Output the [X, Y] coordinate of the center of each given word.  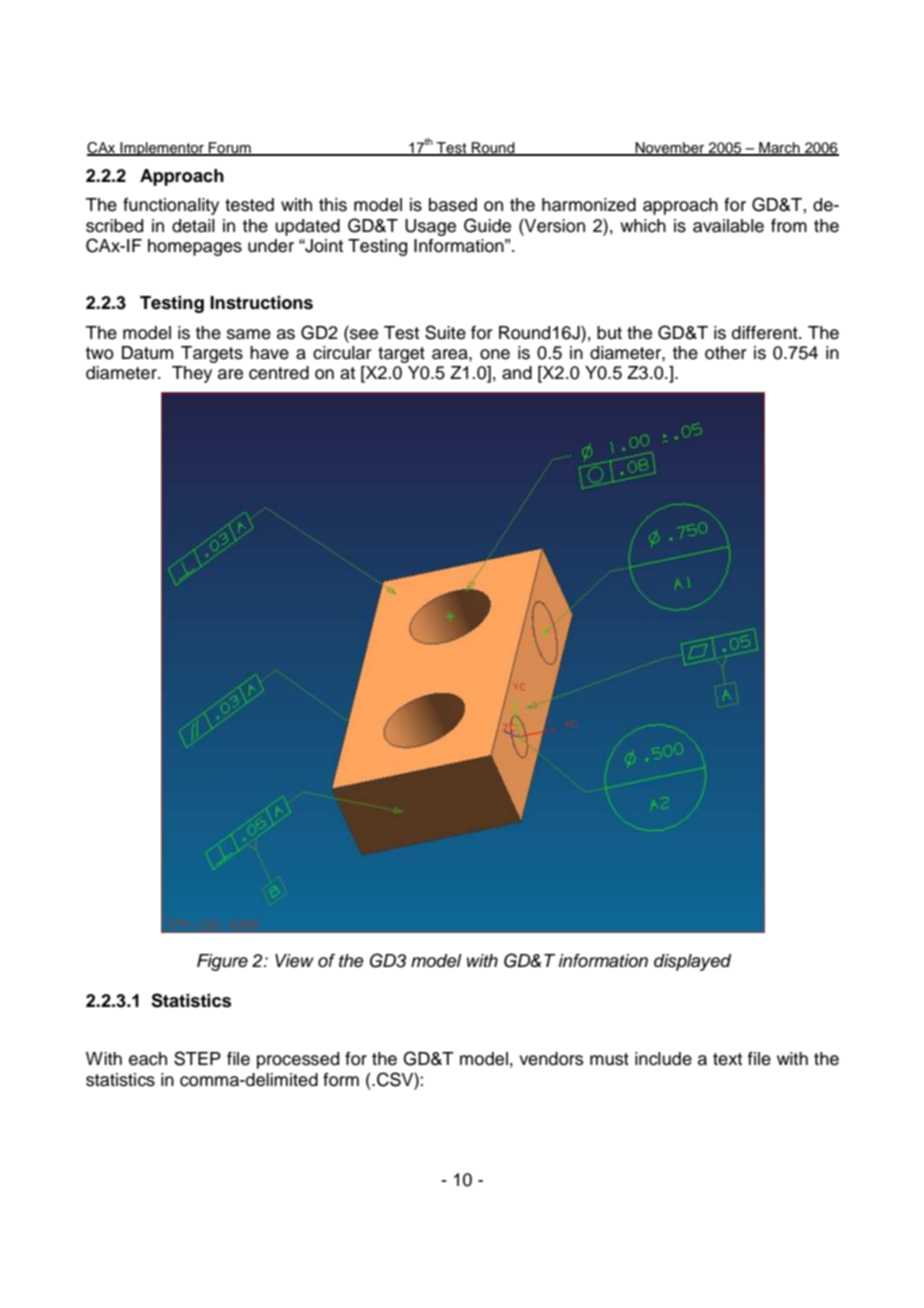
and [517, 373]
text [727, 1059]
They [192, 374]
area [451, 354]
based [453, 205]
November [670, 149]
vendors [551, 1059]
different [766, 333]
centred [279, 373]
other [726, 353]
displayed [692, 962]
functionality [171, 206]
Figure [222, 962]
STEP [197, 1058]
